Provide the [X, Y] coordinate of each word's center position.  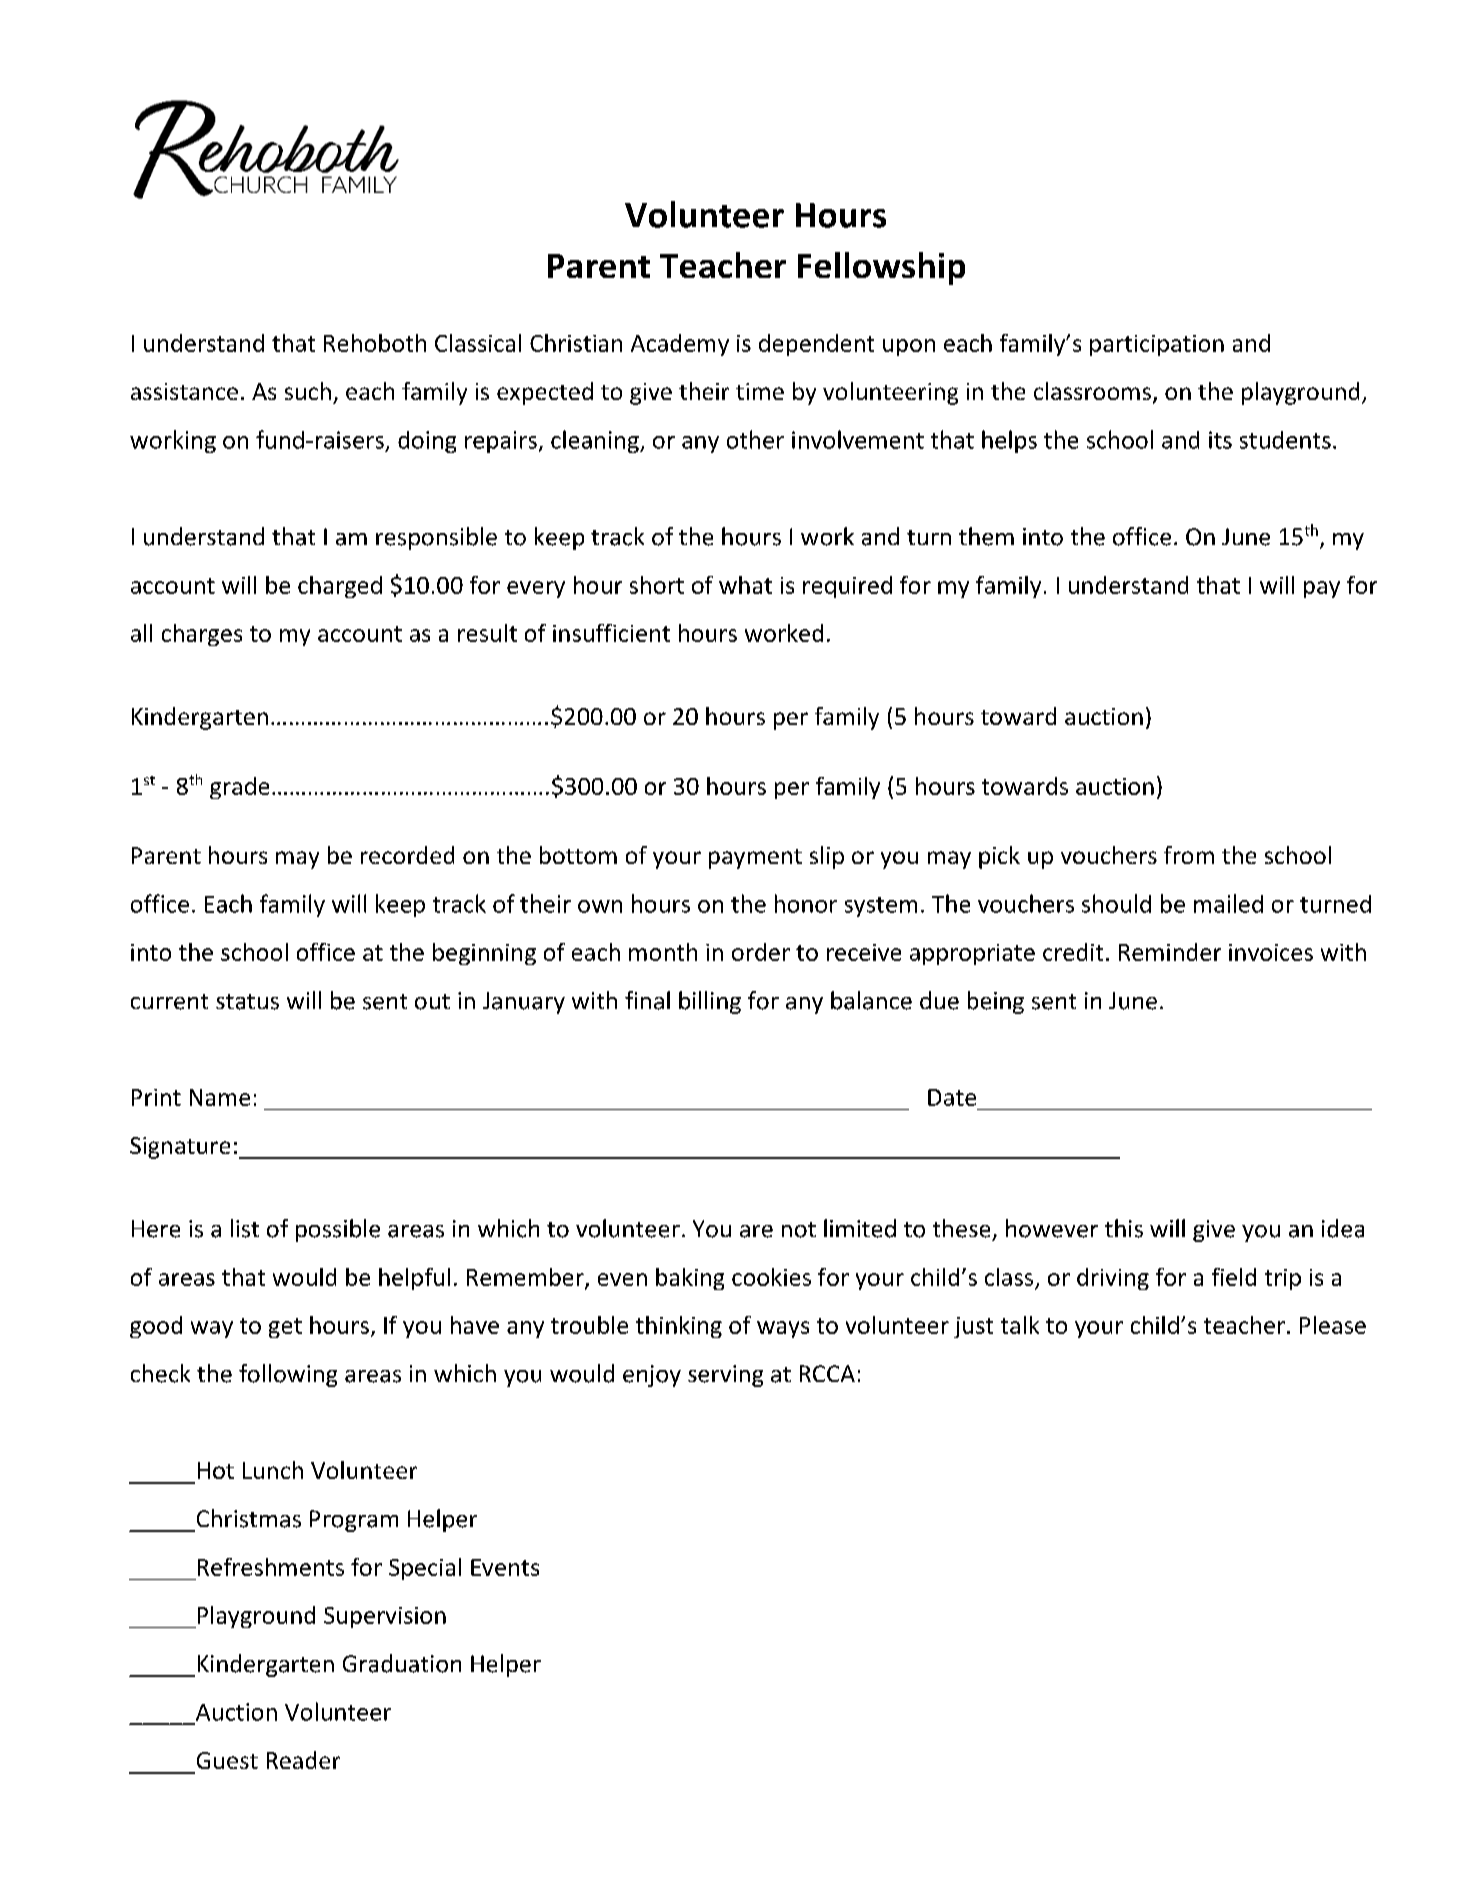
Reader [303, 1760]
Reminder [1170, 952]
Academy [680, 345]
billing [710, 1002]
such [308, 391]
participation [1157, 345]
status [247, 1002]
